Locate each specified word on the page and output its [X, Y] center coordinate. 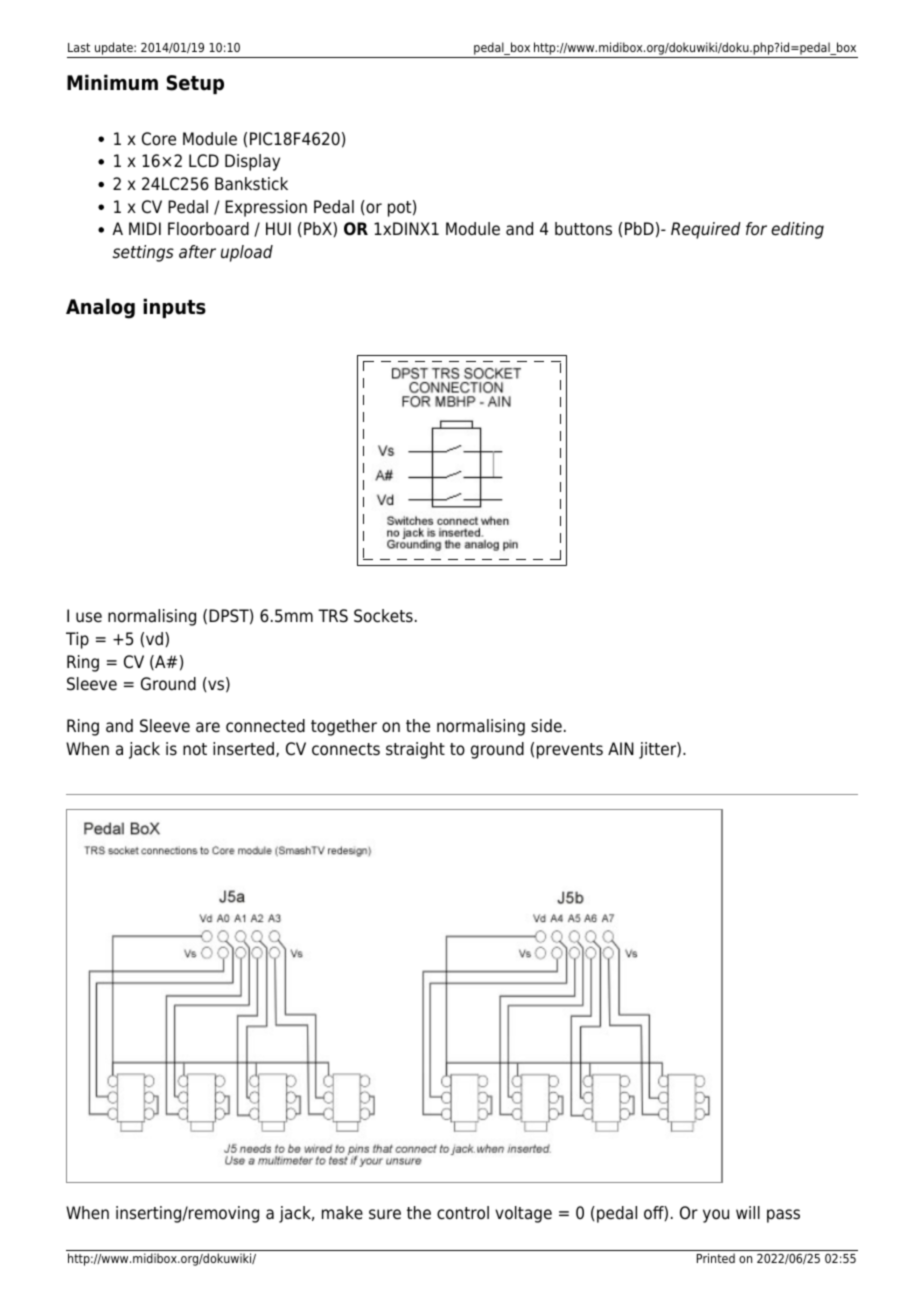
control [463, 1213]
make [342, 1213]
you [716, 1216]
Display [252, 162]
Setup [195, 84]
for [756, 229]
